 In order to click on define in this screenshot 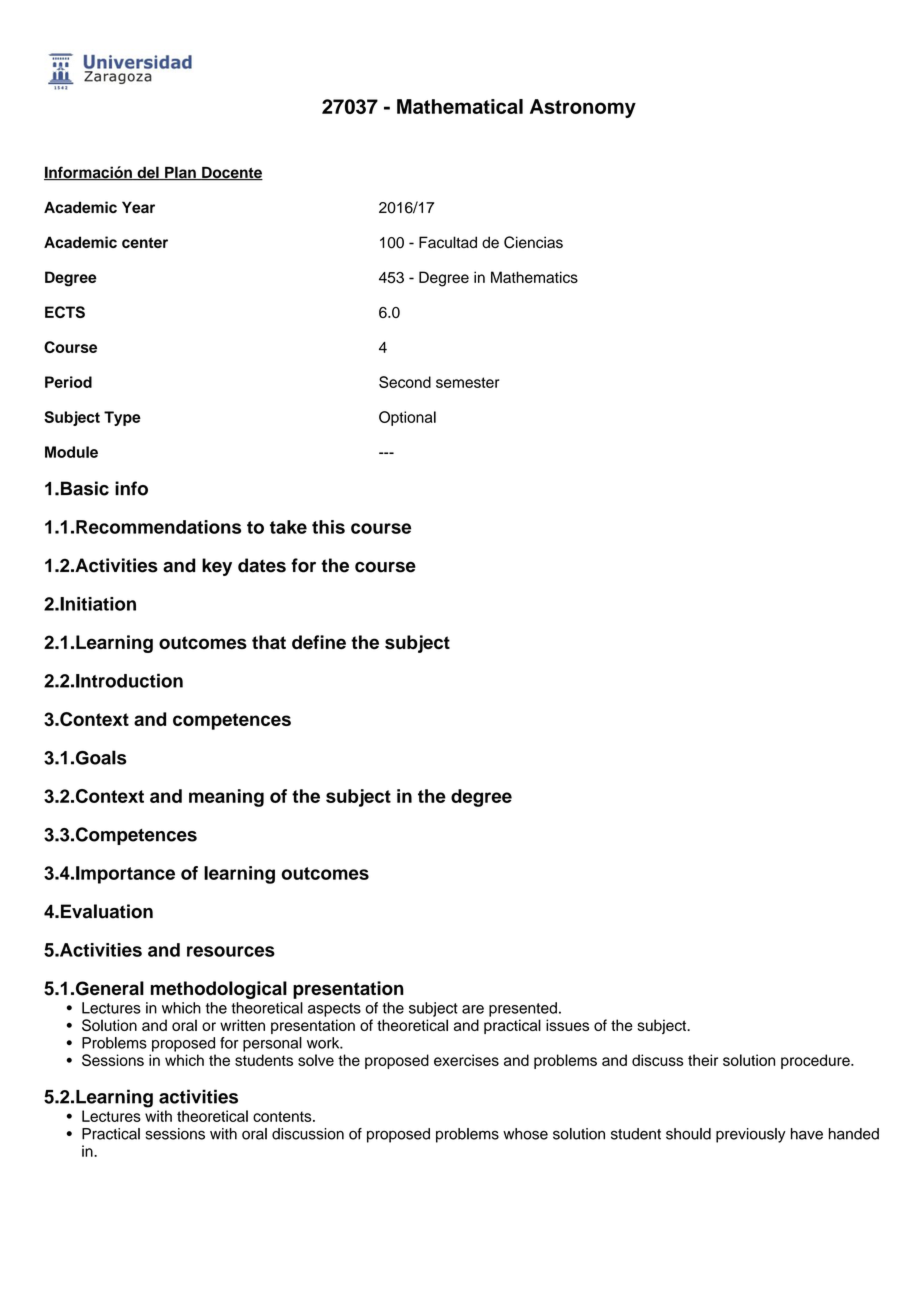, I will do `click(319, 642)`.
